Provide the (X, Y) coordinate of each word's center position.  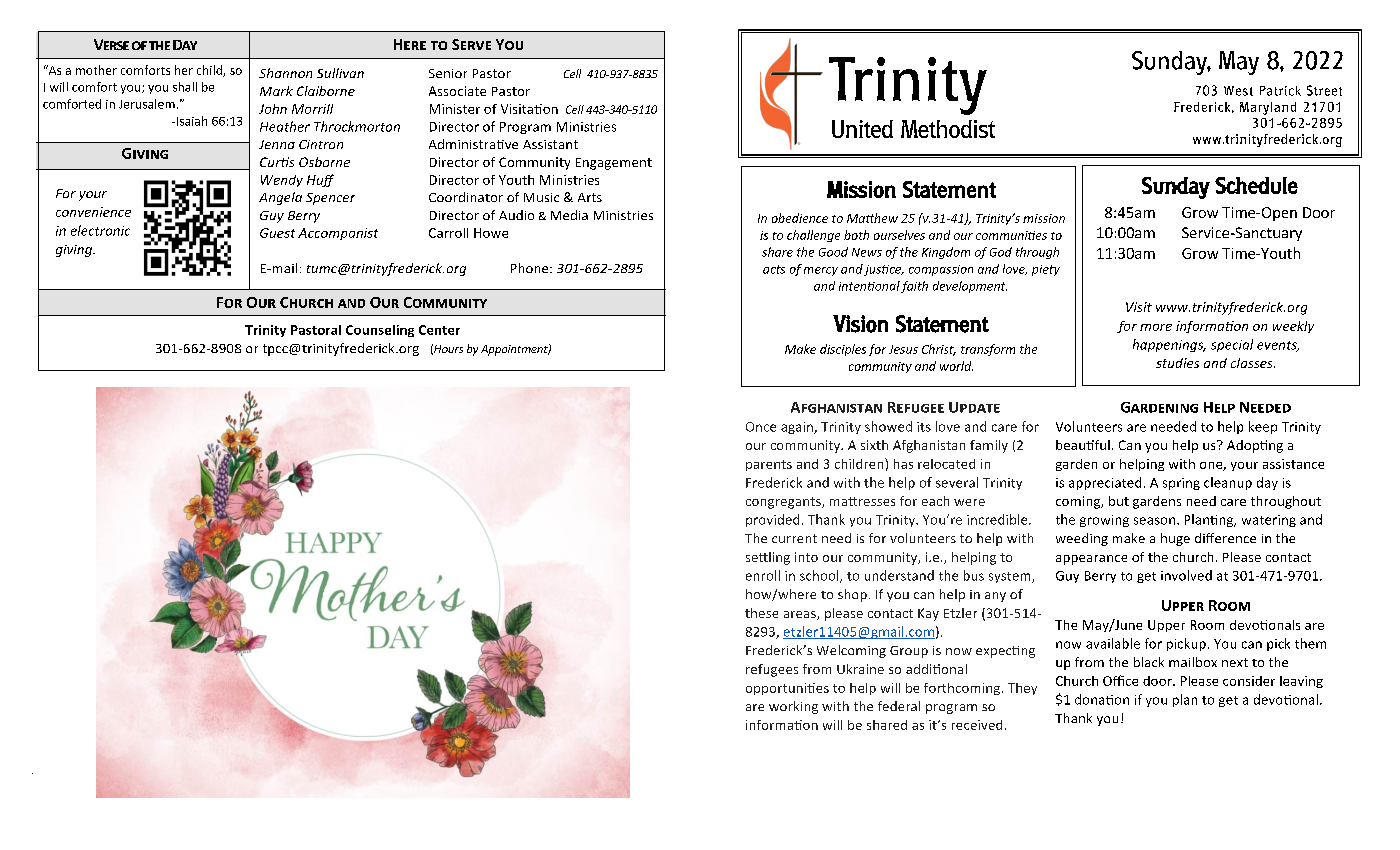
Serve (471, 44)
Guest (277, 233)
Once (761, 427)
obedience (800, 218)
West (1238, 91)
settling (768, 558)
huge (1175, 539)
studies (1177, 363)
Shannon (285, 73)
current (794, 538)
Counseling (380, 331)
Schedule (1256, 185)
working (793, 707)
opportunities (787, 689)
